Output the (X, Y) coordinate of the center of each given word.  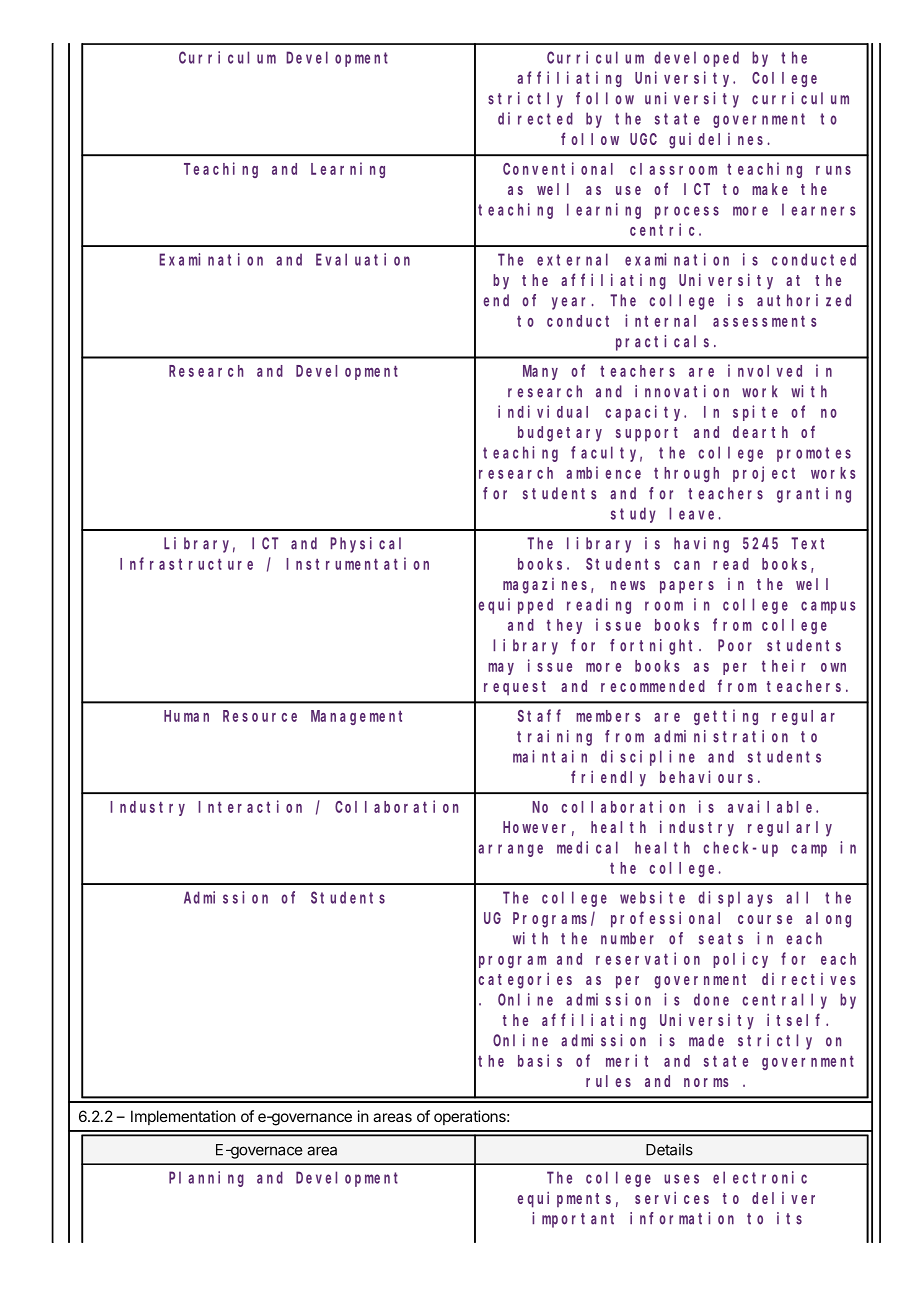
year (572, 303)
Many (540, 372)
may (501, 669)
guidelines (716, 141)
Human (186, 716)
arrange (510, 850)
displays (735, 899)
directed (535, 118)
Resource (260, 716)
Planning (206, 1179)
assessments (764, 321)
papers (687, 587)
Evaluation (363, 259)
